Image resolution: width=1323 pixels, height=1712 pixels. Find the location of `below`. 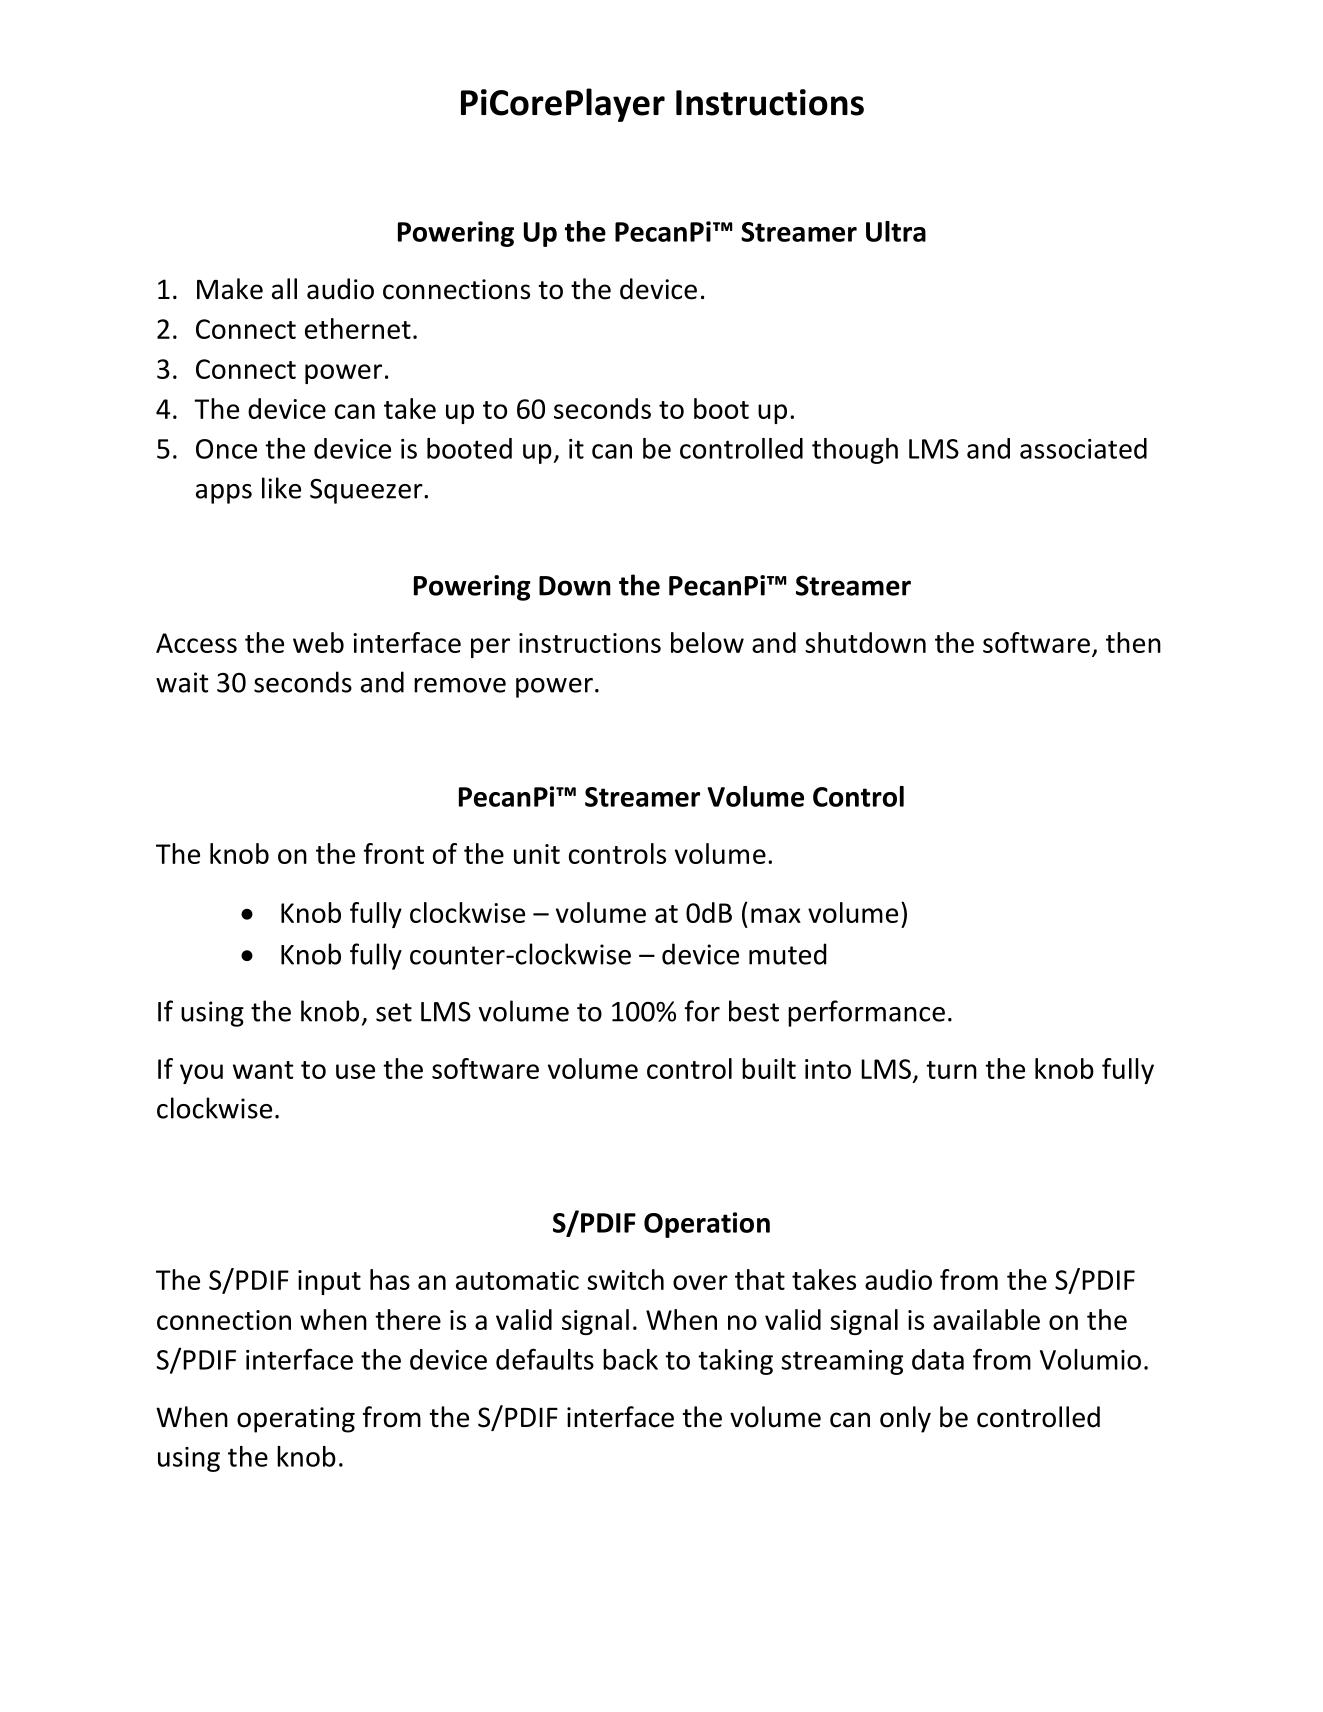

below is located at coordinates (707, 642).
